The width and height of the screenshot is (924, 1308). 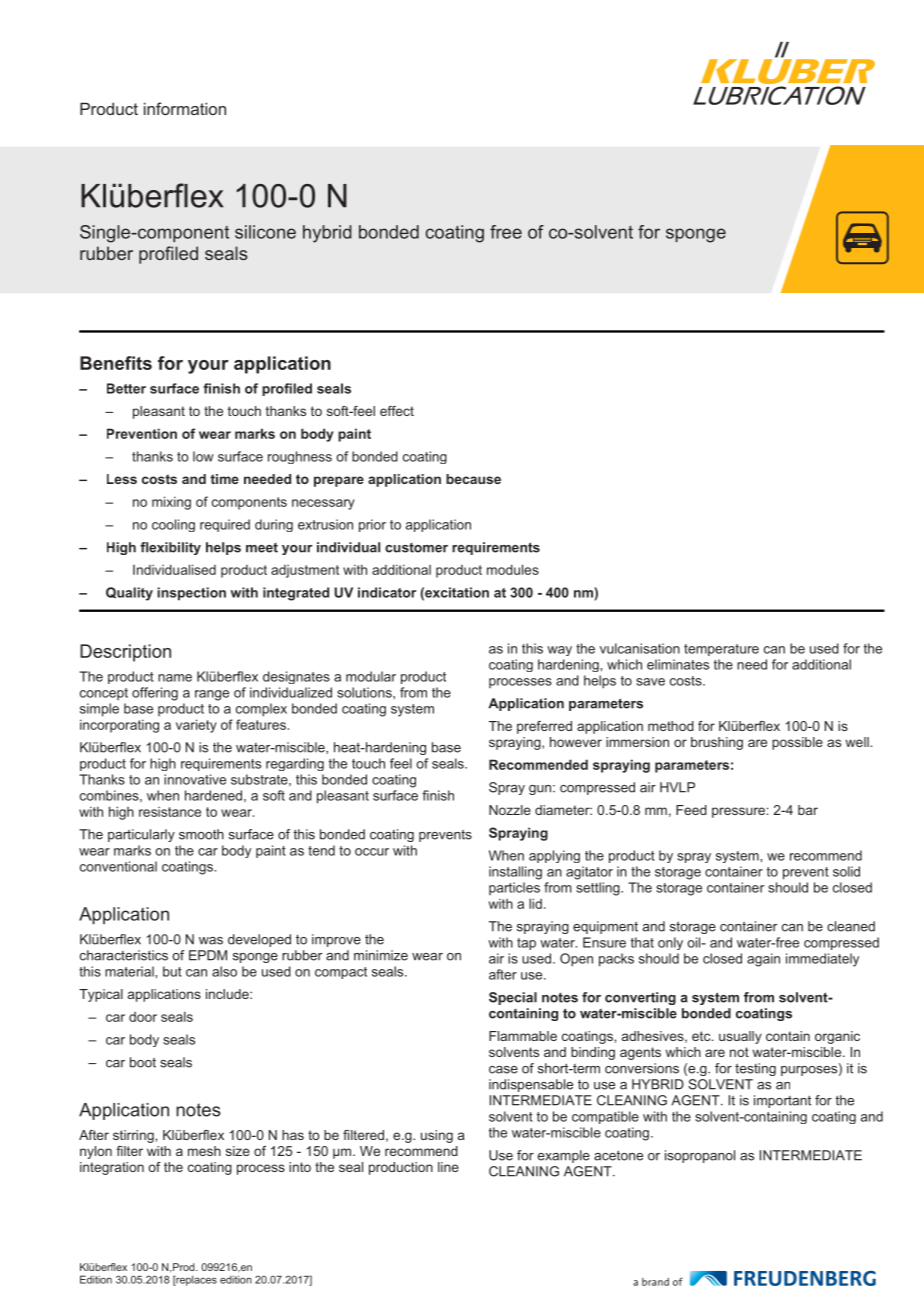 I want to click on again, so click(x=763, y=960).
